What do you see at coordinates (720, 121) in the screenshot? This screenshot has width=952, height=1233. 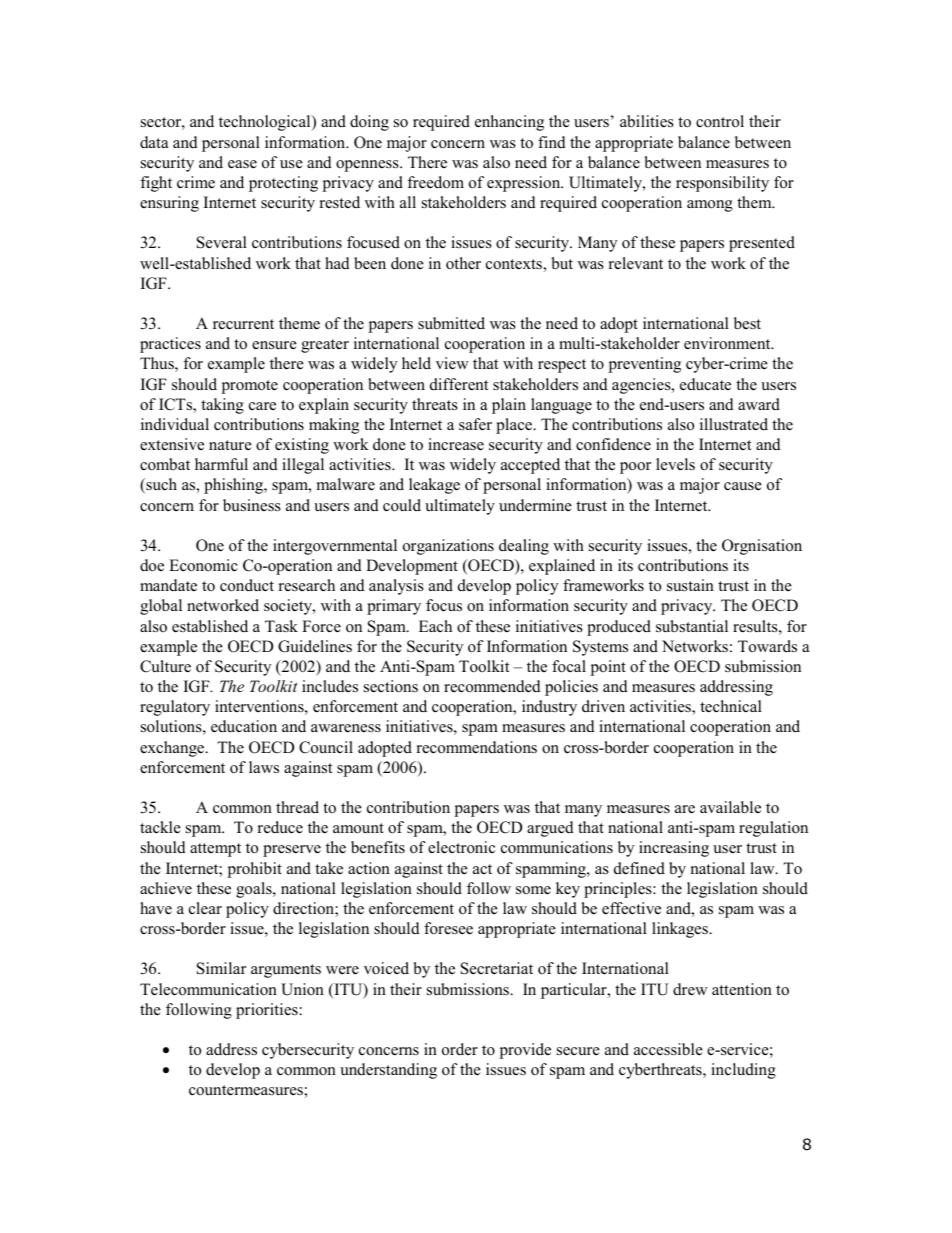 I see `control` at bounding box center [720, 121].
